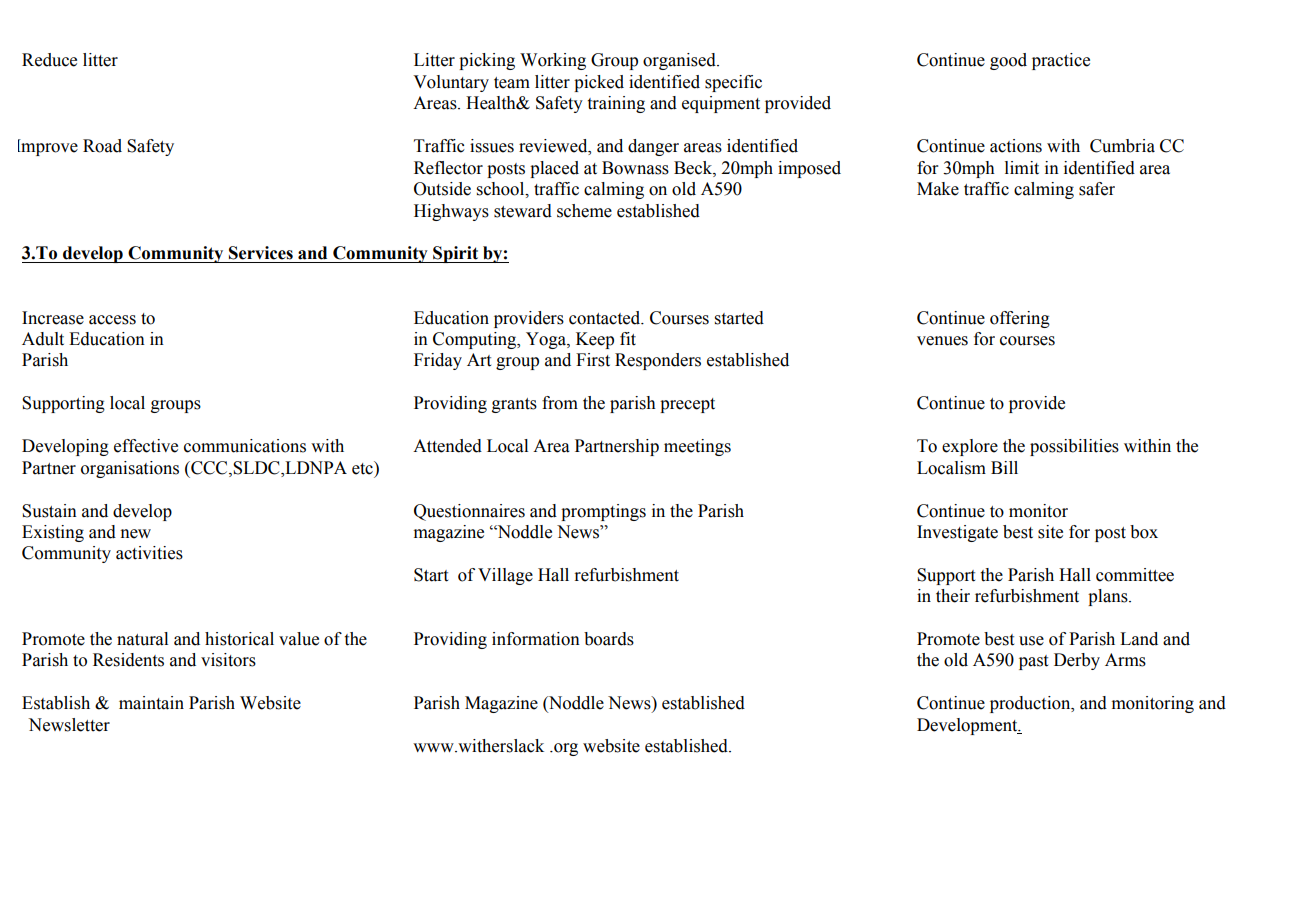 The height and width of the image is (924, 1308). I want to click on picked, so click(599, 83).
